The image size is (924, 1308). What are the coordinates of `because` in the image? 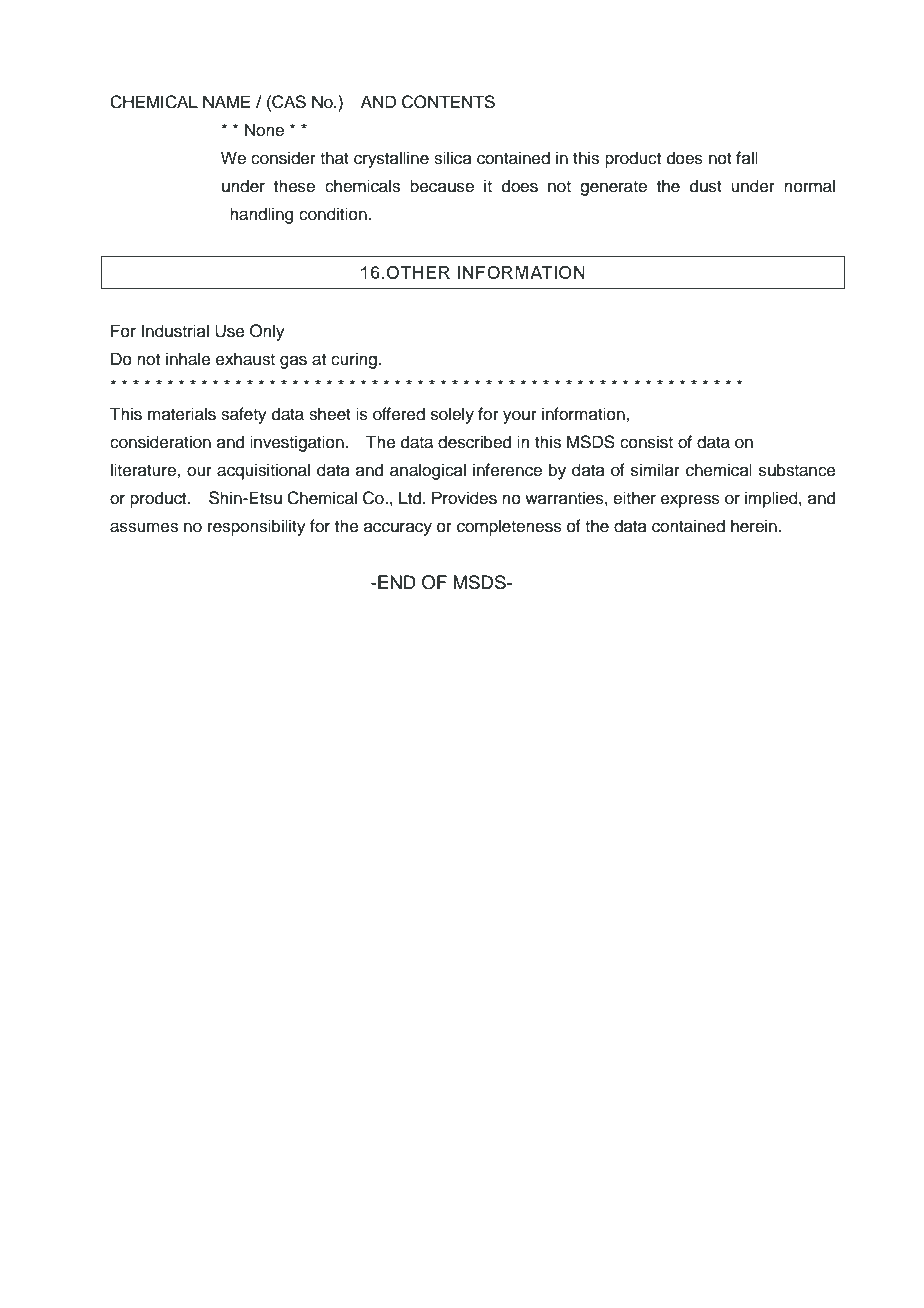 It's located at (442, 186).
